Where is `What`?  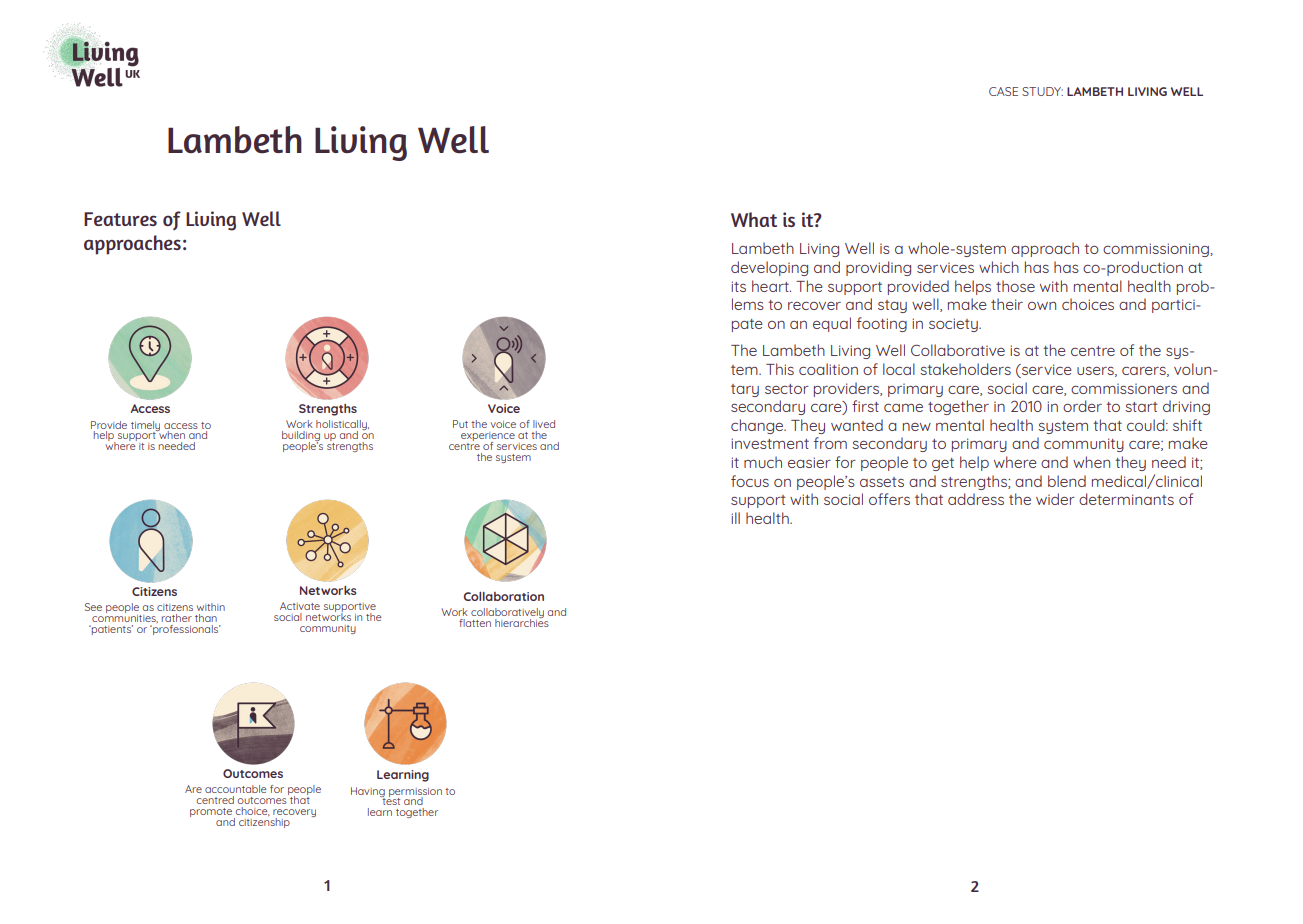
What is located at coordinates (754, 219).
